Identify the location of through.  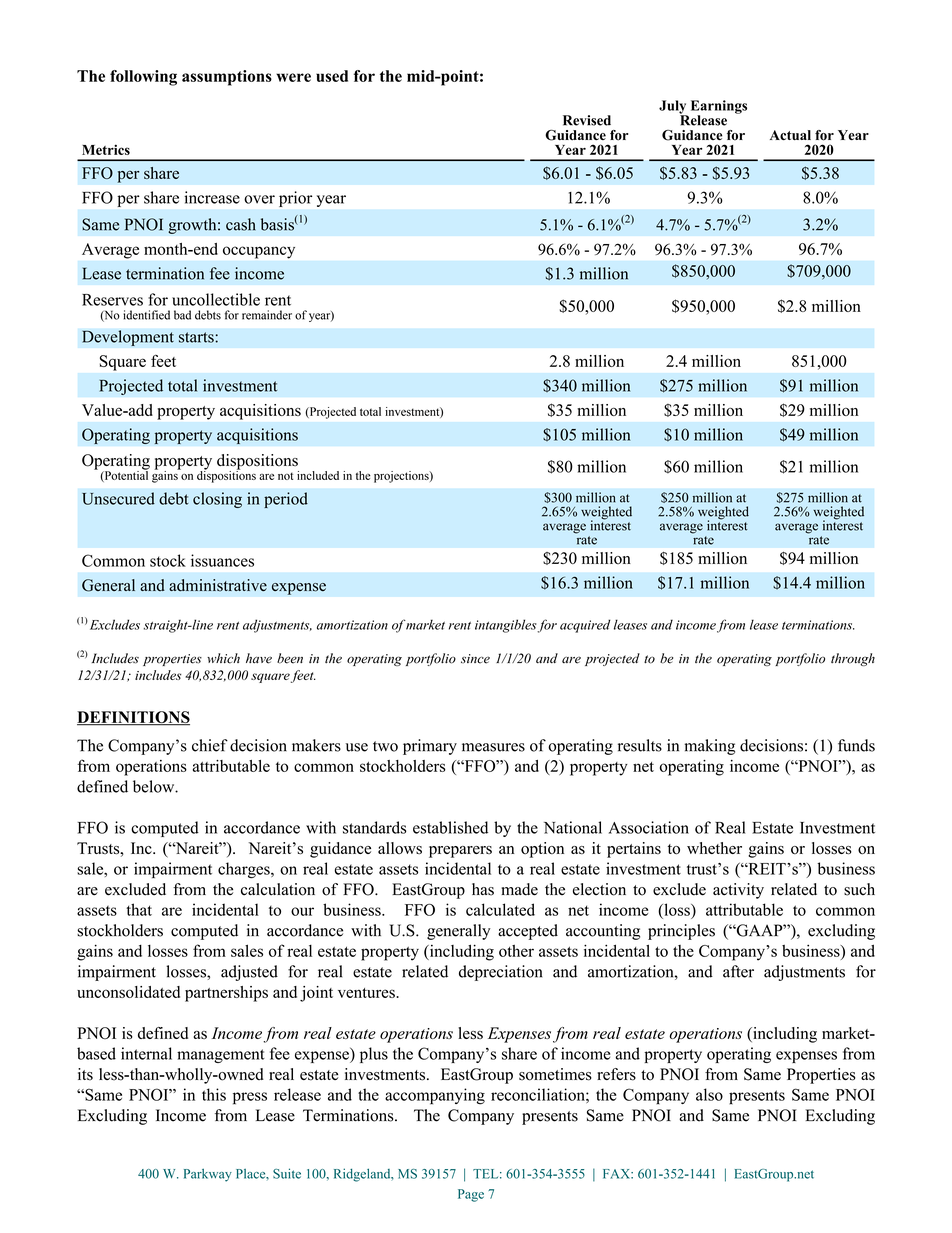
(853, 659).
